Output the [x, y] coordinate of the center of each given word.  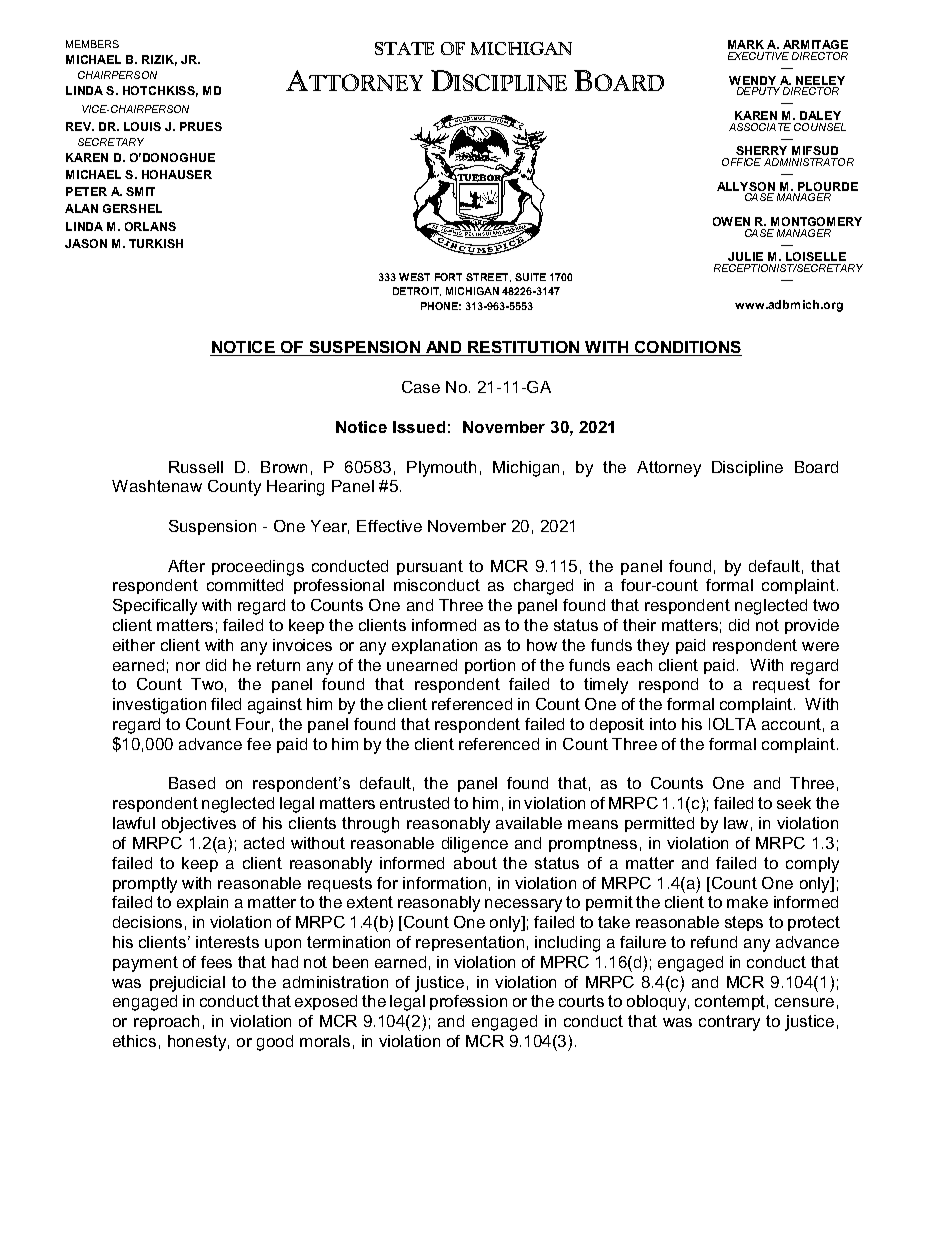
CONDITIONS [687, 348]
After [186, 566]
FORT [448, 277]
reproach [166, 1022]
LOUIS [142, 126]
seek [794, 803]
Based [192, 783]
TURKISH [156, 243]
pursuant [430, 567]
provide [812, 626]
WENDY [752, 80]
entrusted [414, 803]
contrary [729, 1023]
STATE [404, 48]
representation [470, 943]
